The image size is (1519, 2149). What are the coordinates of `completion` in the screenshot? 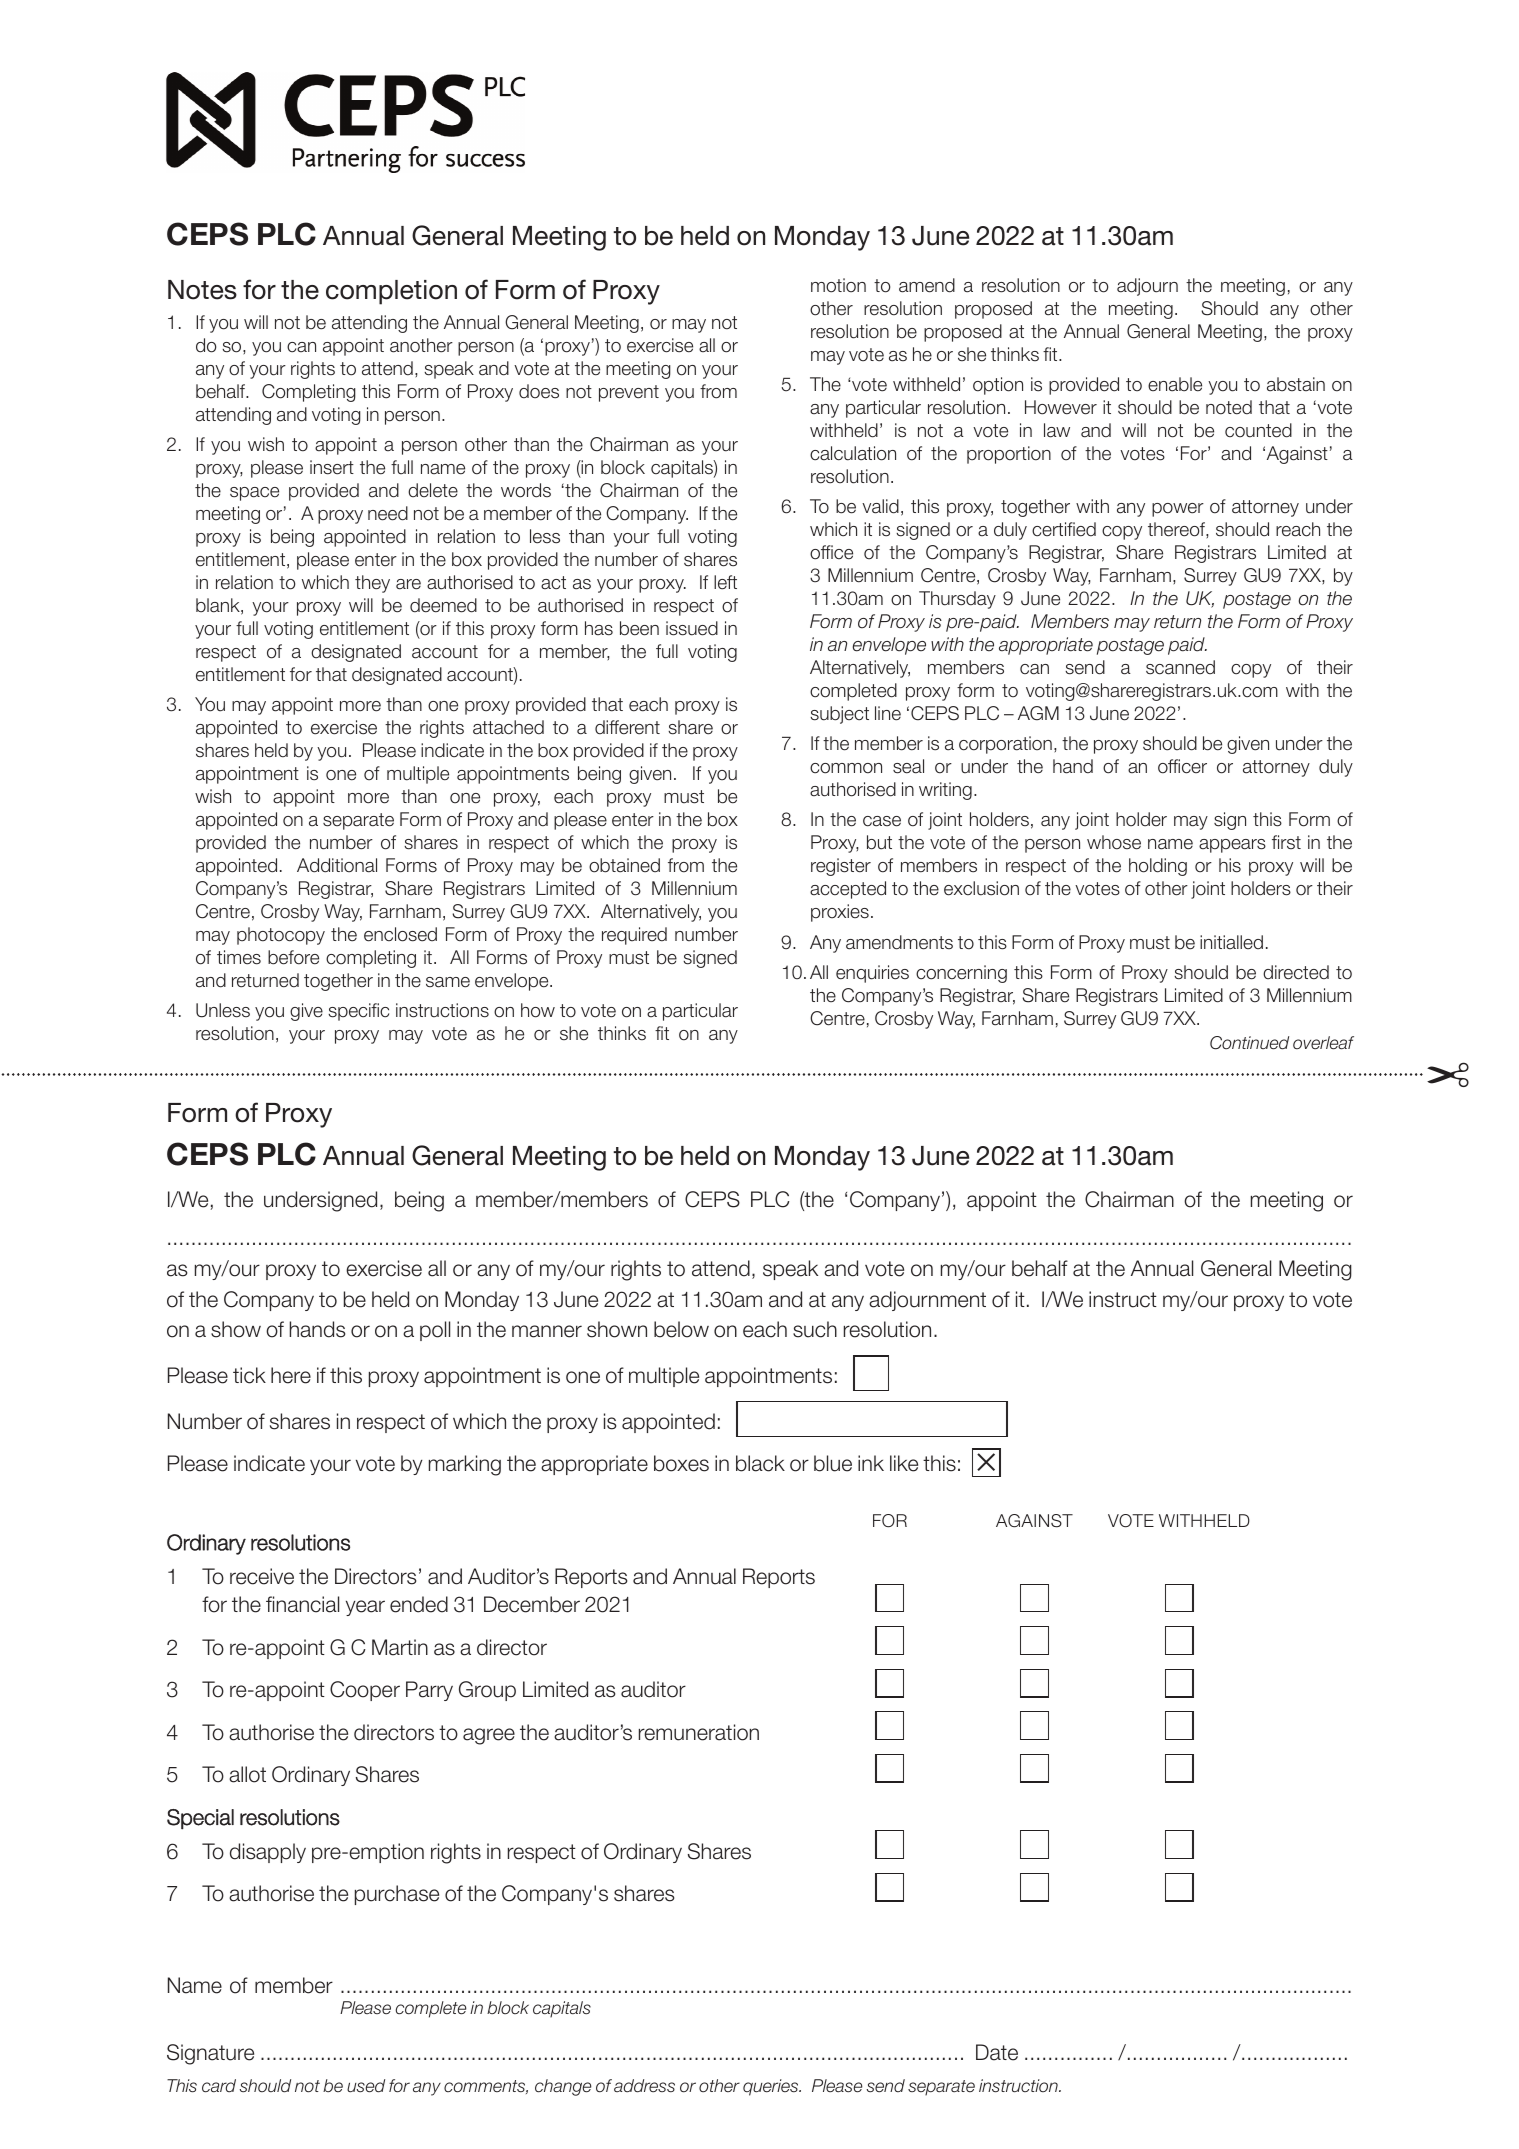 It's located at (391, 292).
